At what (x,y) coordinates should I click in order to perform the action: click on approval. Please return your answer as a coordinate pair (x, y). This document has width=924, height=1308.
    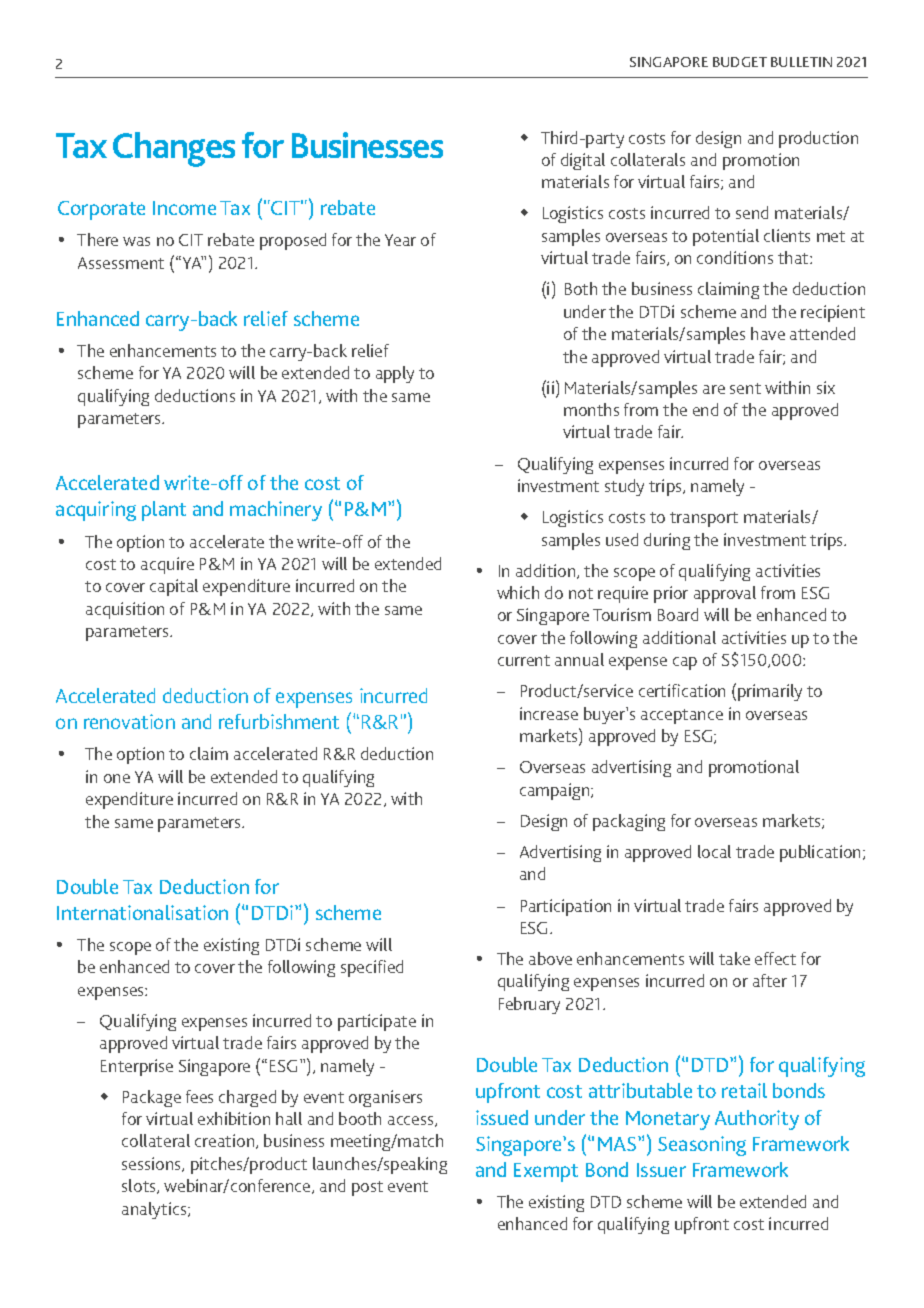
    Looking at the image, I should click on (725, 594).
